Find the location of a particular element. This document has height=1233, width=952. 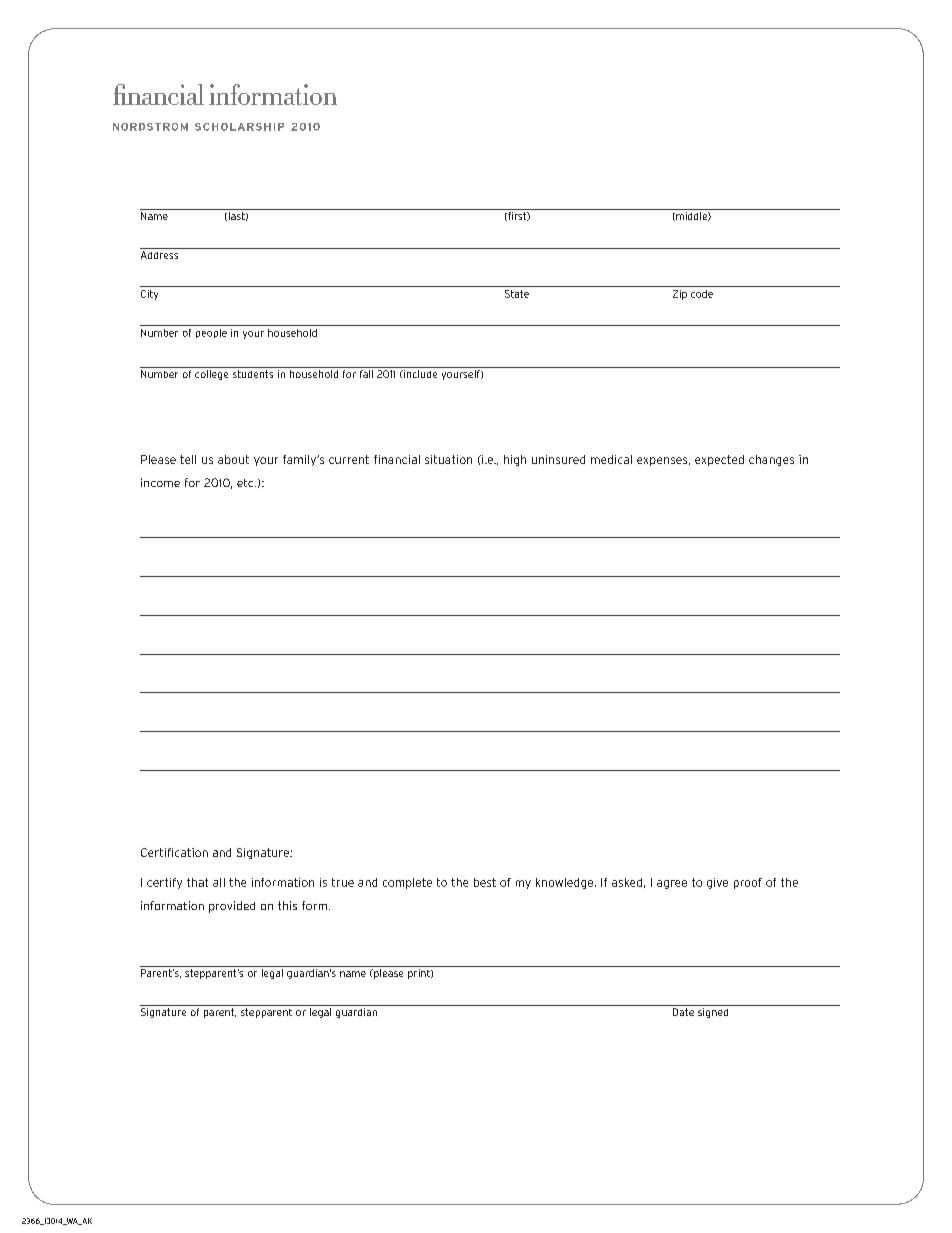

situation is located at coordinates (448, 459).
